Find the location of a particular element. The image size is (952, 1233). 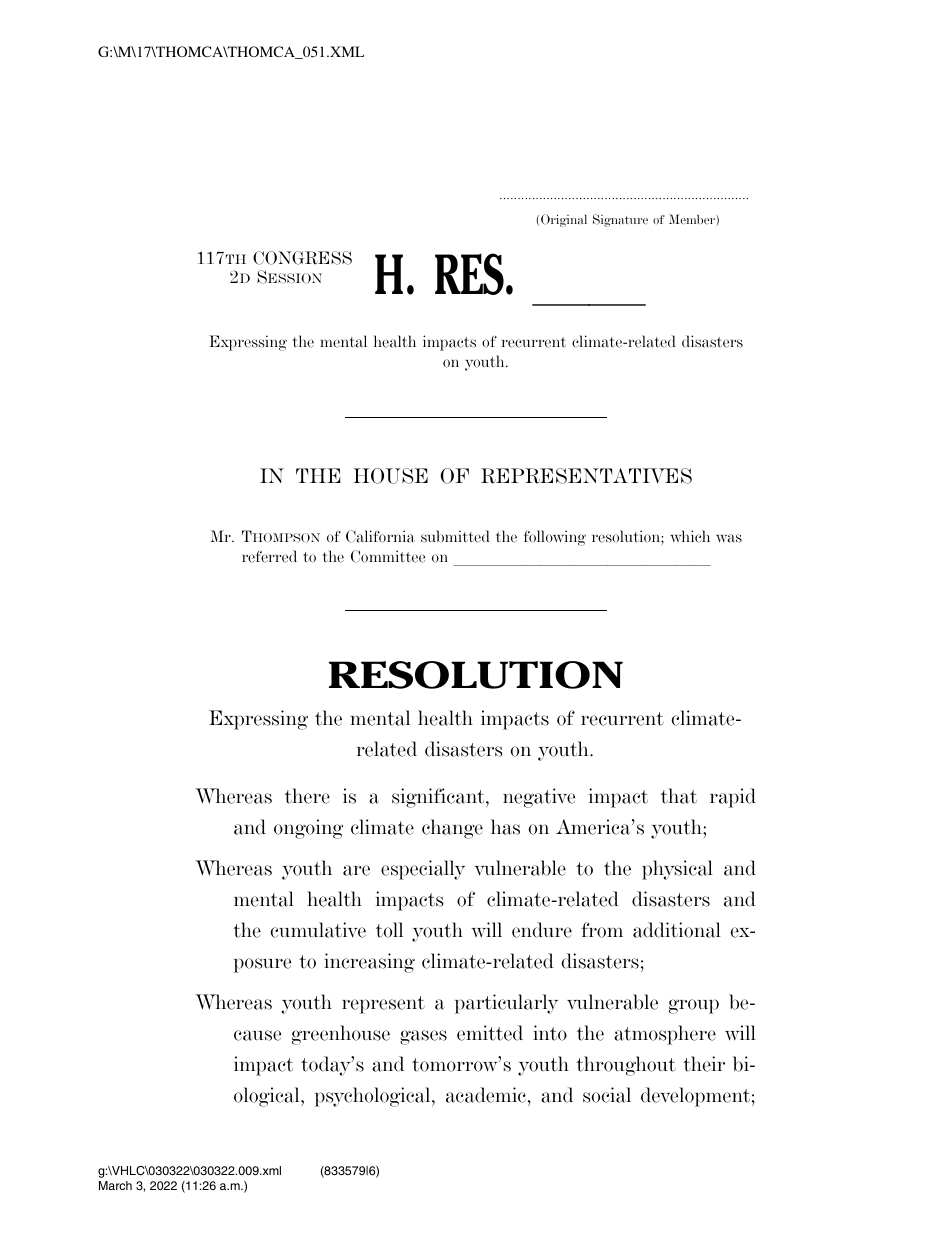

academic is located at coordinates (486, 1095).
